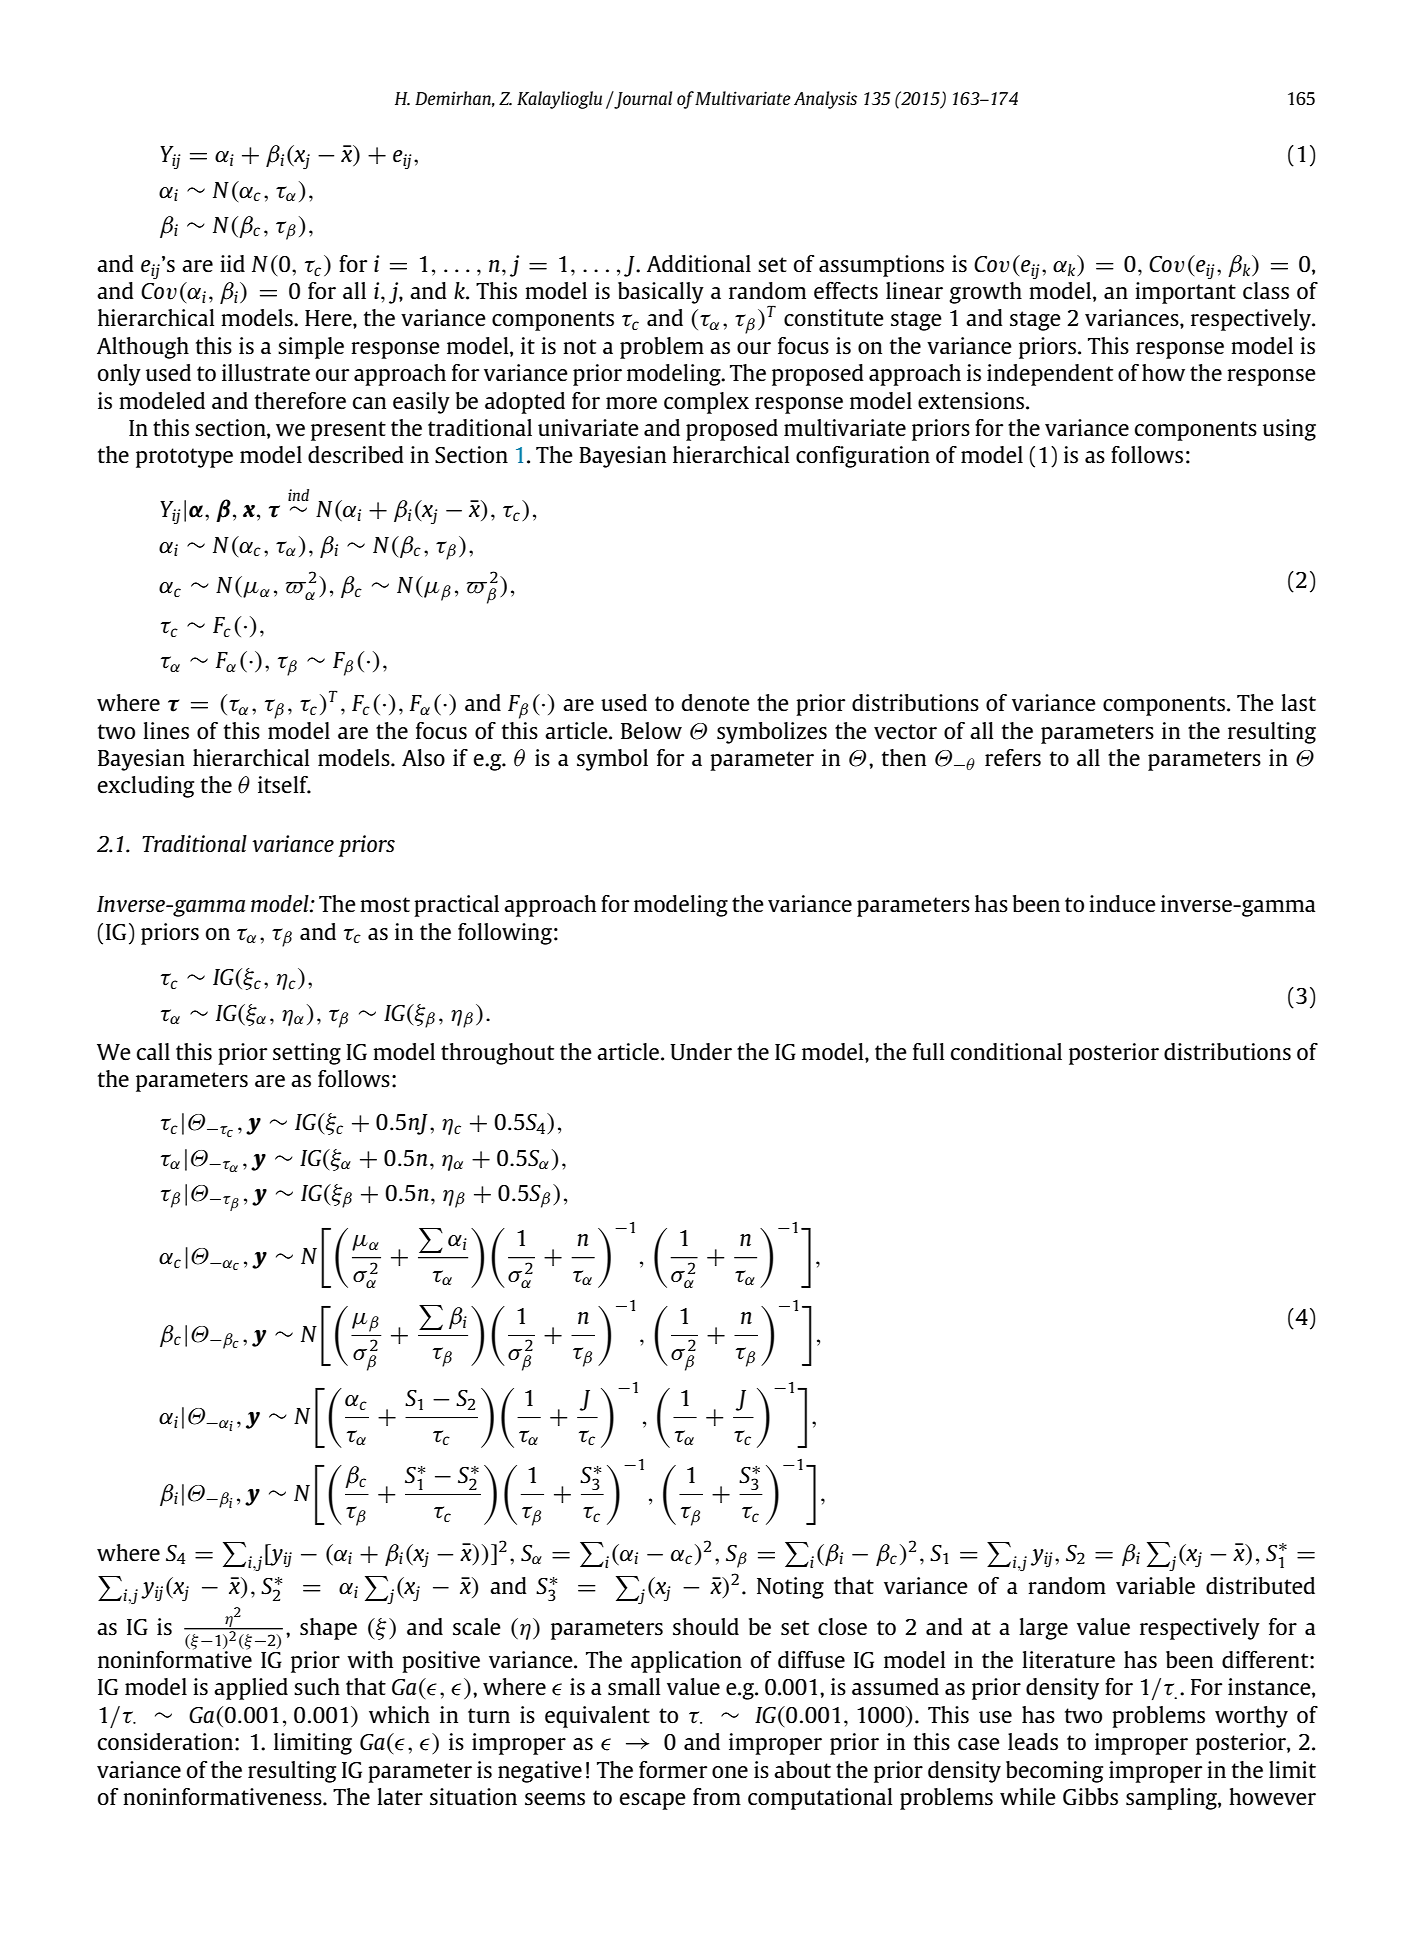  I want to click on Analysis, so click(825, 100).
